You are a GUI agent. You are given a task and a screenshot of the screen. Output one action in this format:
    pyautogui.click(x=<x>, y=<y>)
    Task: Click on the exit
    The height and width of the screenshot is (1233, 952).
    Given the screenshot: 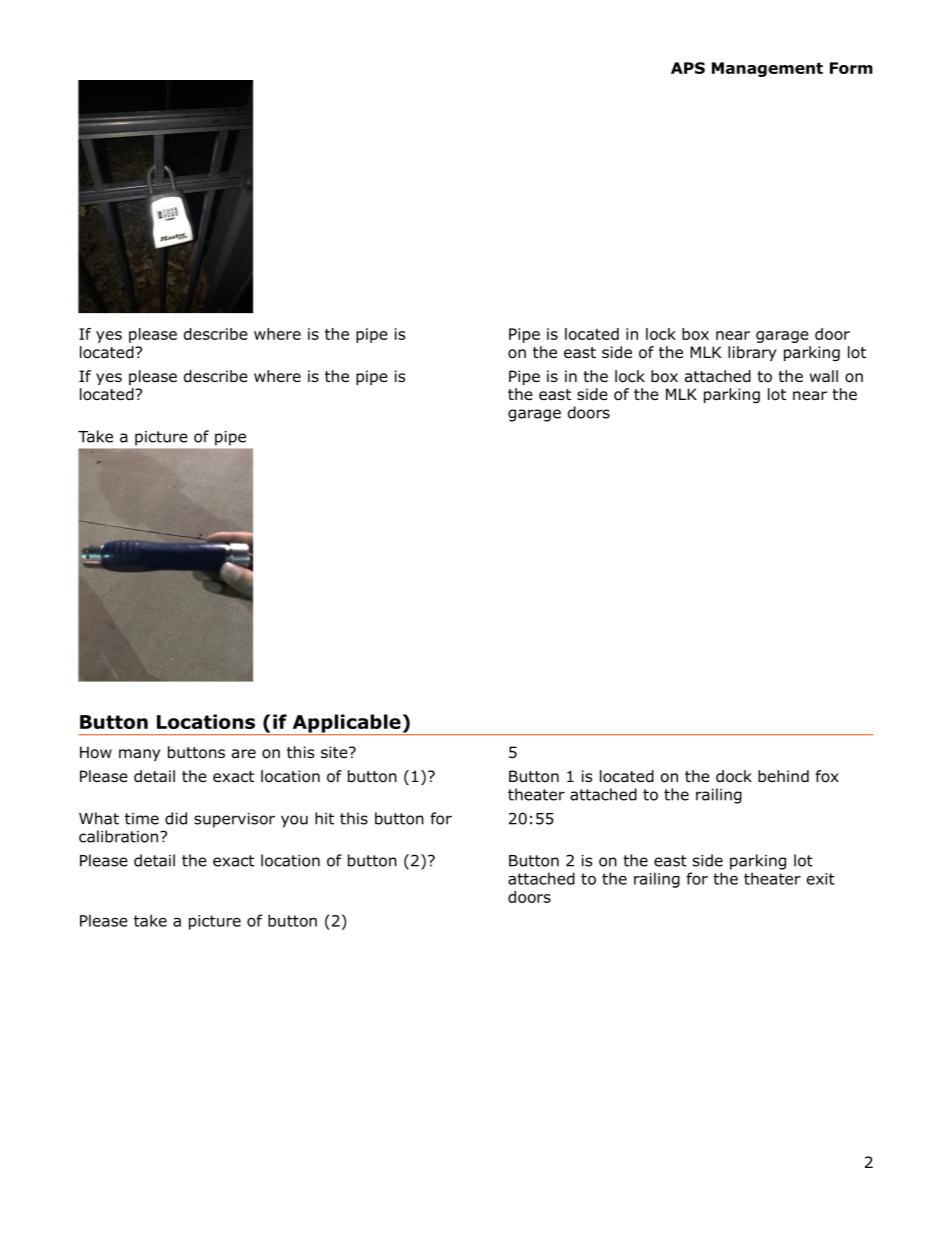 What is the action you would take?
    pyautogui.click(x=821, y=879)
